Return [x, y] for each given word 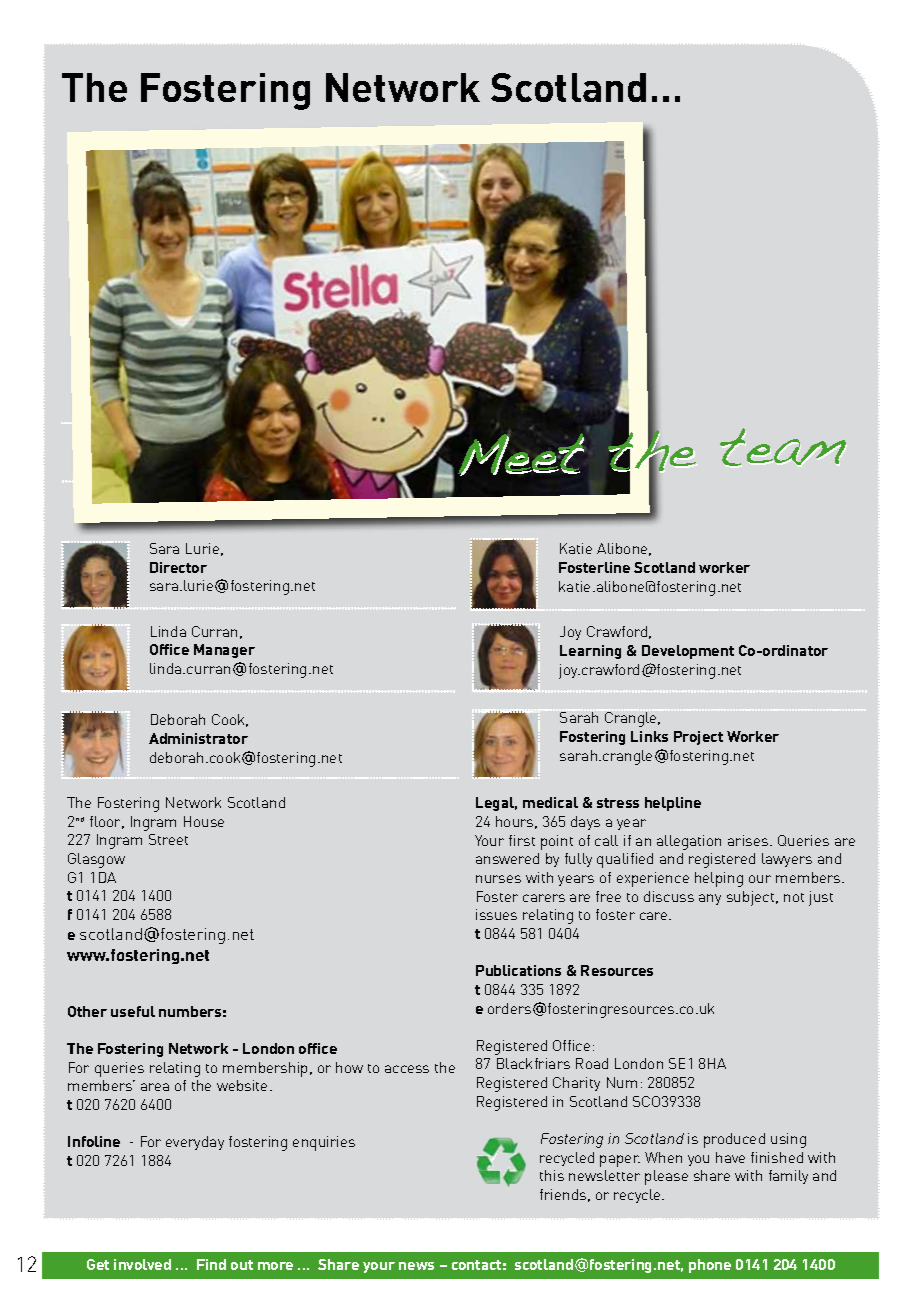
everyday [195, 1143]
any [710, 899]
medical [550, 802]
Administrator [198, 738]
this [552, 1175]
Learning [590, 652]
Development [688, 652]
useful [133, 1011]
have [730, 1157]
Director [178, 567]
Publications [518, 970]
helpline [673, 804]
